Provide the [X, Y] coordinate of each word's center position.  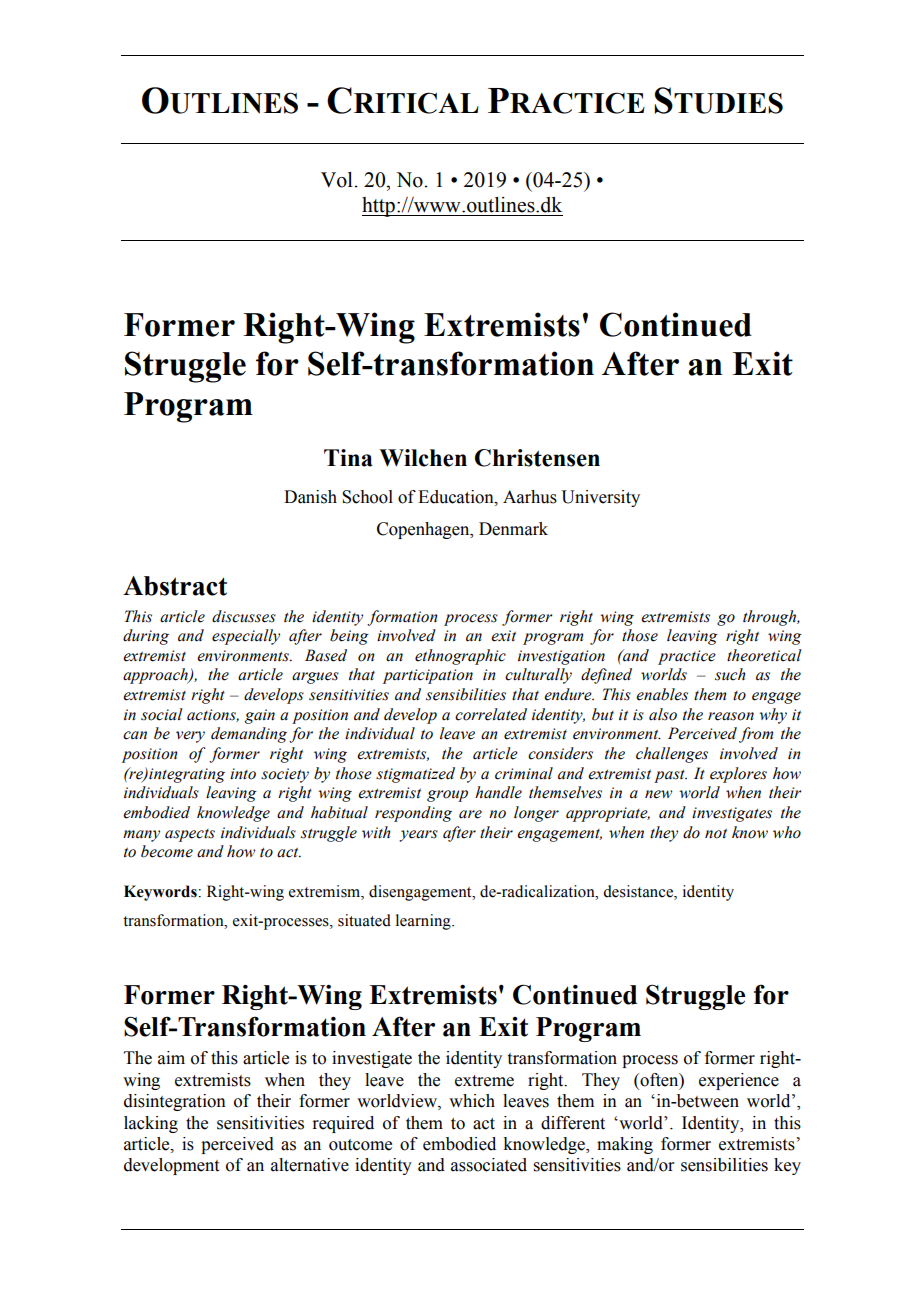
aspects [190, 835]
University [600, 498]
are [470, 814]
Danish [310, 497]
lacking [151, 1124]
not [716, 833]
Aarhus [530, 497]
